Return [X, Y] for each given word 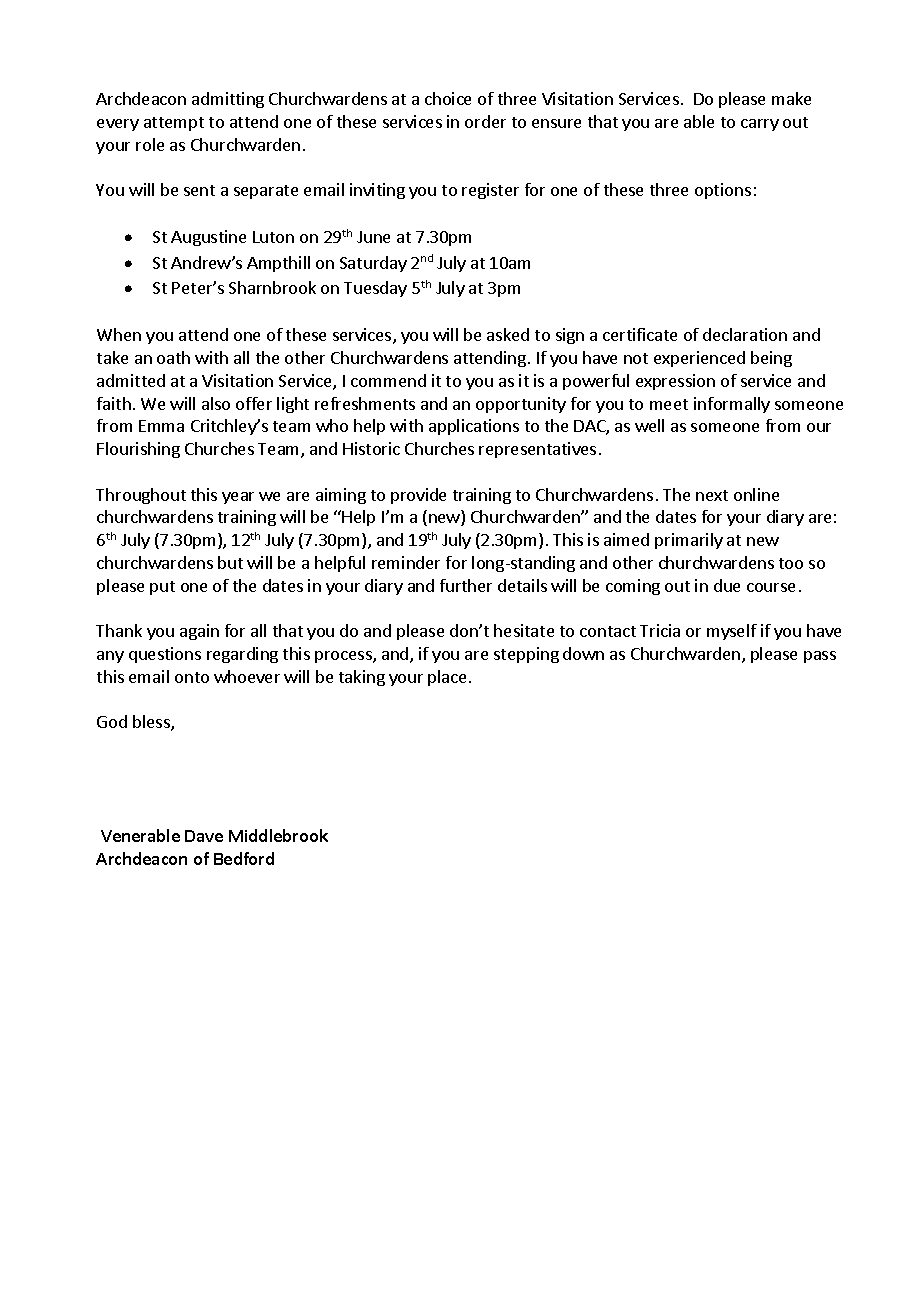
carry [760, 125]
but [230, 562]
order [485, 121]
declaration [745, 334]
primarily [689, 541]
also [216, 403]
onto [192, 677]
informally [732, 405]
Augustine [208, 238]
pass [820, 657]
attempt [174, 124]
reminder [406, 562]
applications [474, 427]
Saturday [373, 264]
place [449, 678]
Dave [204, 836]
